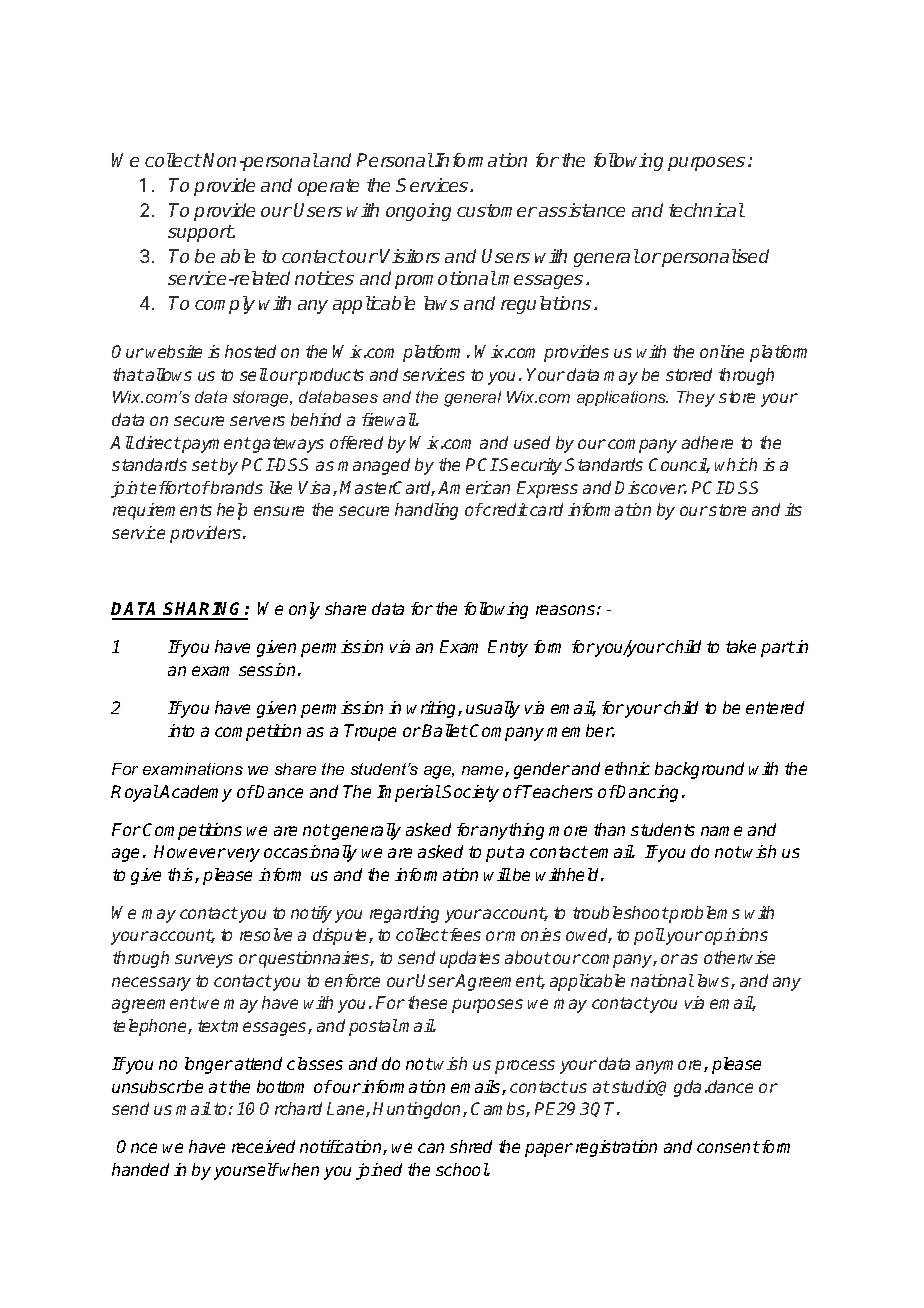 The image size is (924, 1308). I want to click on adhere, so click(707, 442).
